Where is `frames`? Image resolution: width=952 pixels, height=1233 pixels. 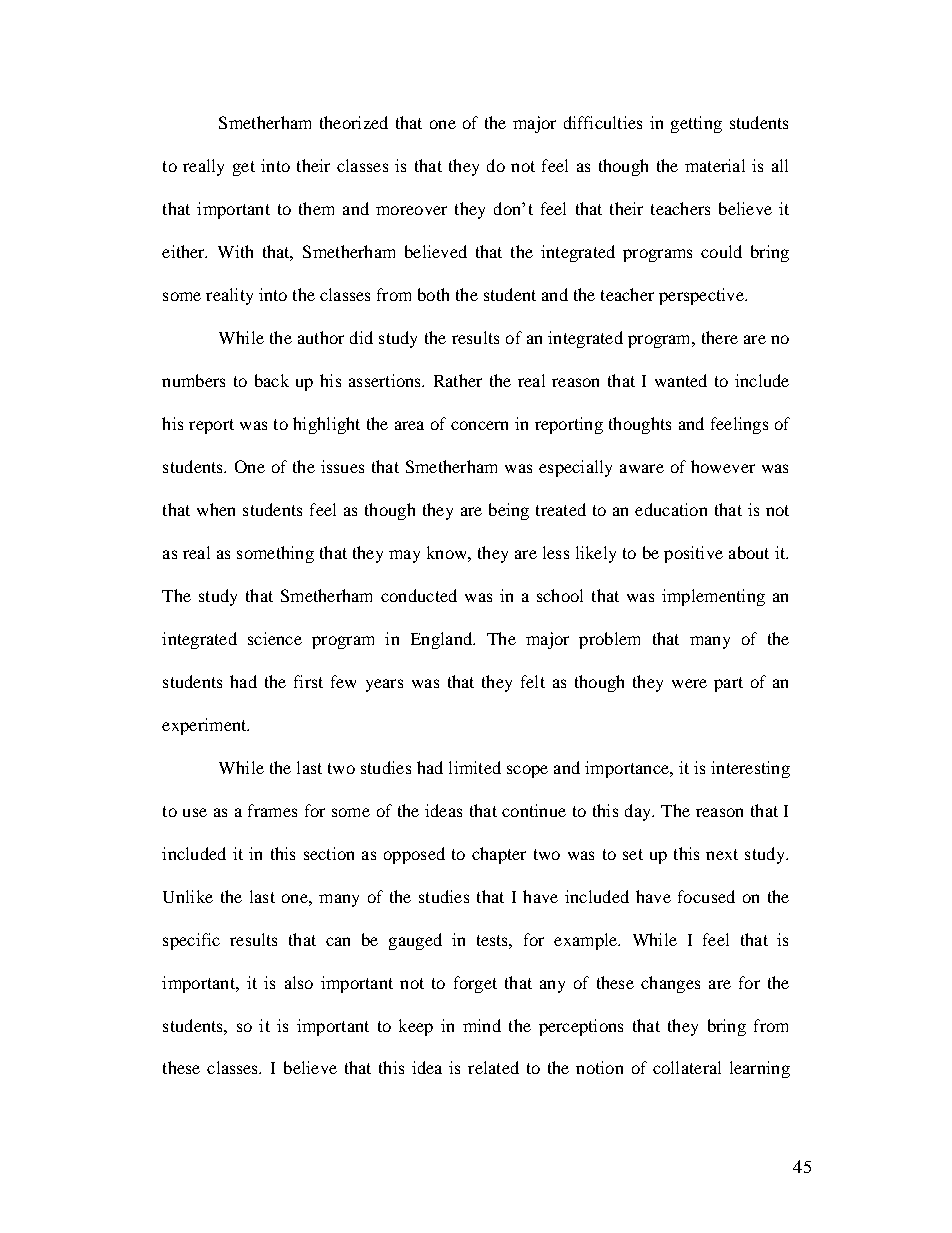
frames is located at coordinates (272, 810).
